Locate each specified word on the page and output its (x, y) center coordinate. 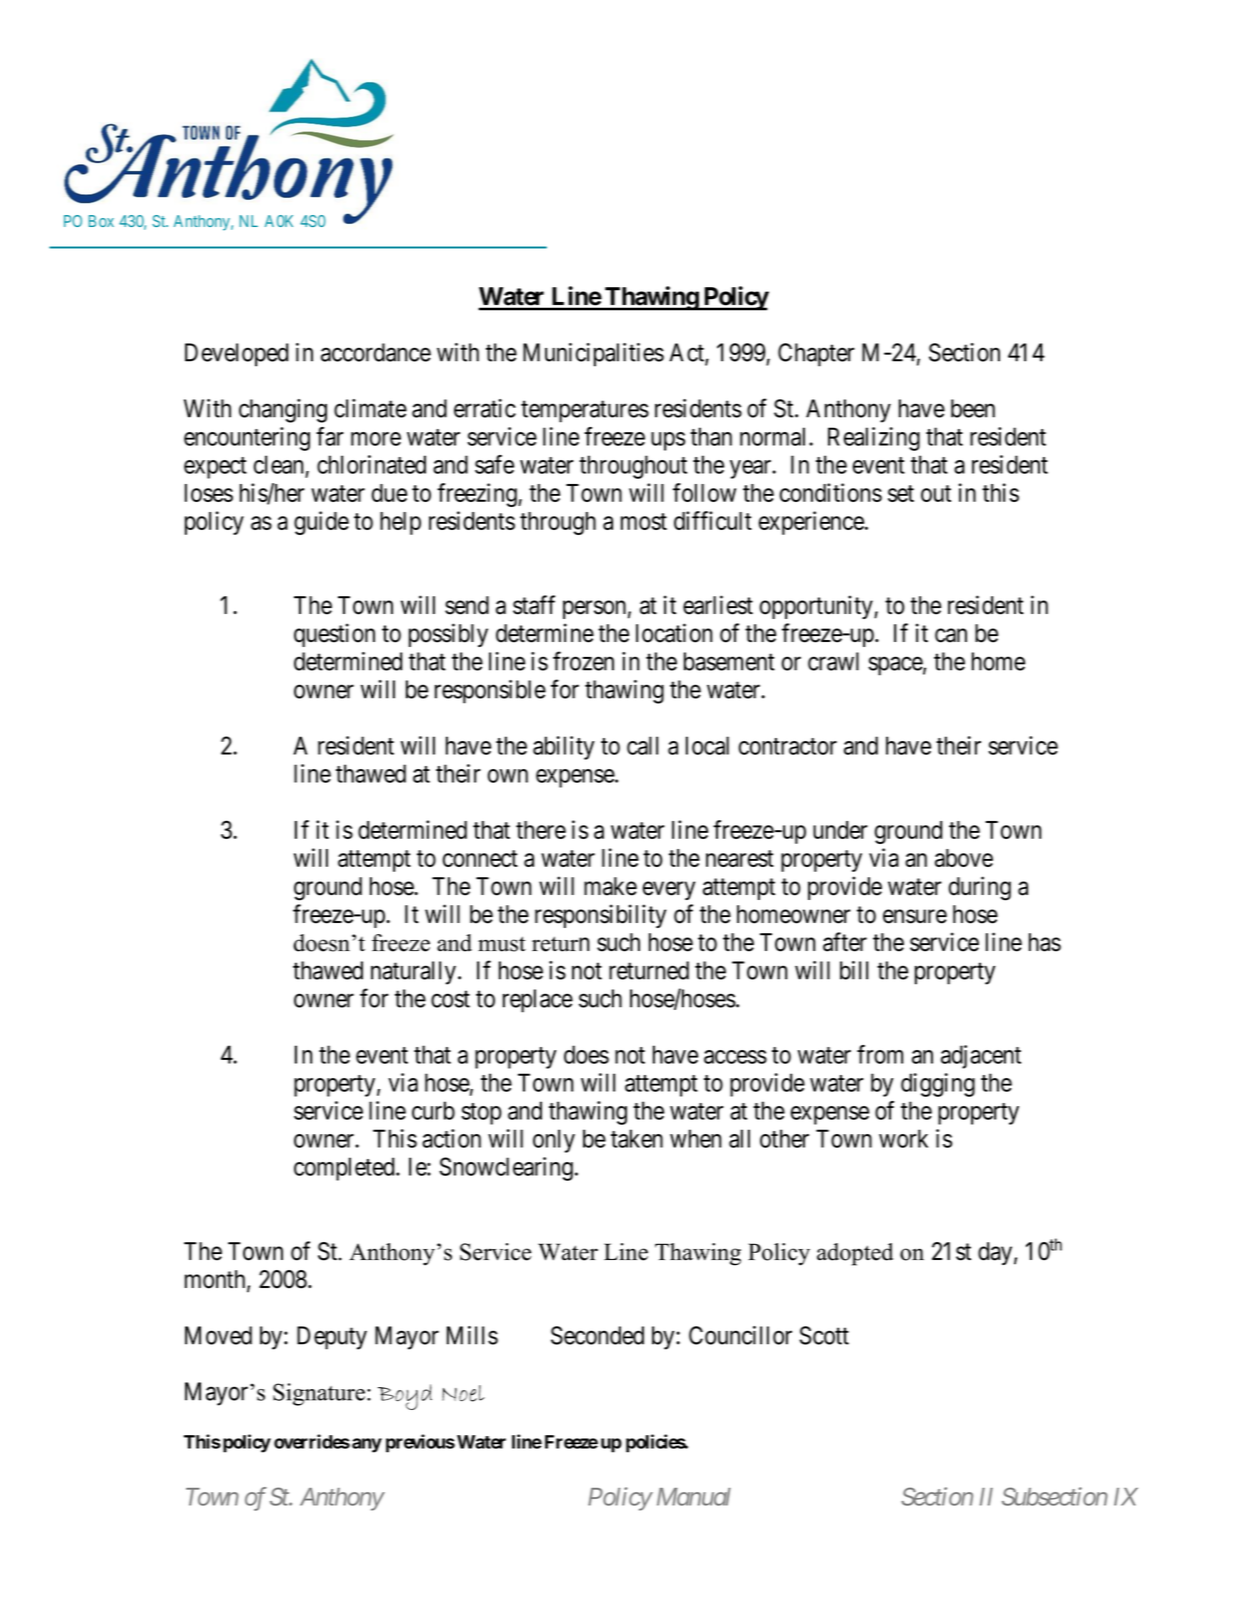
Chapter (816, 355)
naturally (413, 973)
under (840, 830)
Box (101, 221)
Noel (463, 1393)
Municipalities (593, 355)
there (541, 830)
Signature (319, 1394)
